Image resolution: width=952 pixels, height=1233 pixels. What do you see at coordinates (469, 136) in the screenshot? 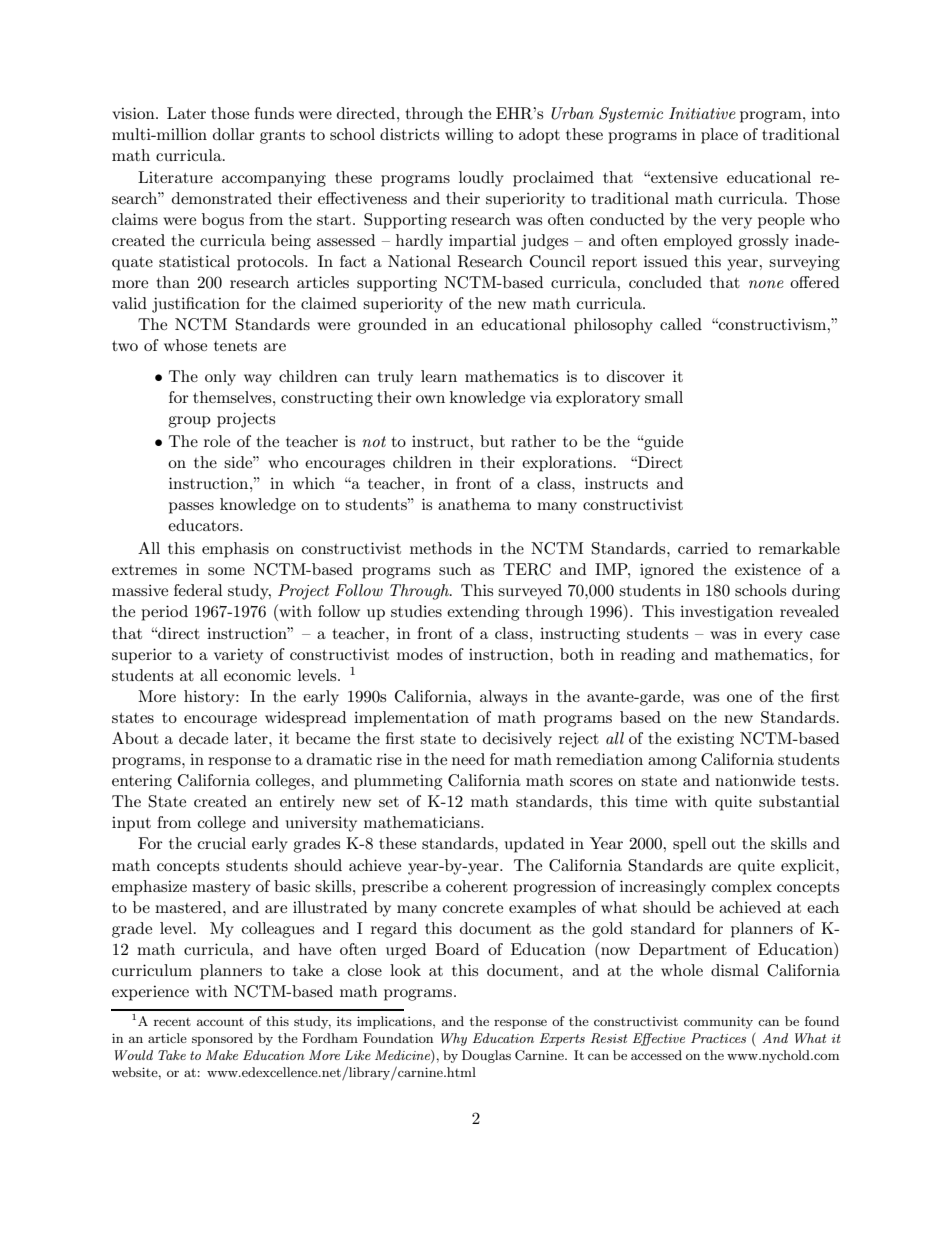
I see `willing` at bounding box center [469, 136].
